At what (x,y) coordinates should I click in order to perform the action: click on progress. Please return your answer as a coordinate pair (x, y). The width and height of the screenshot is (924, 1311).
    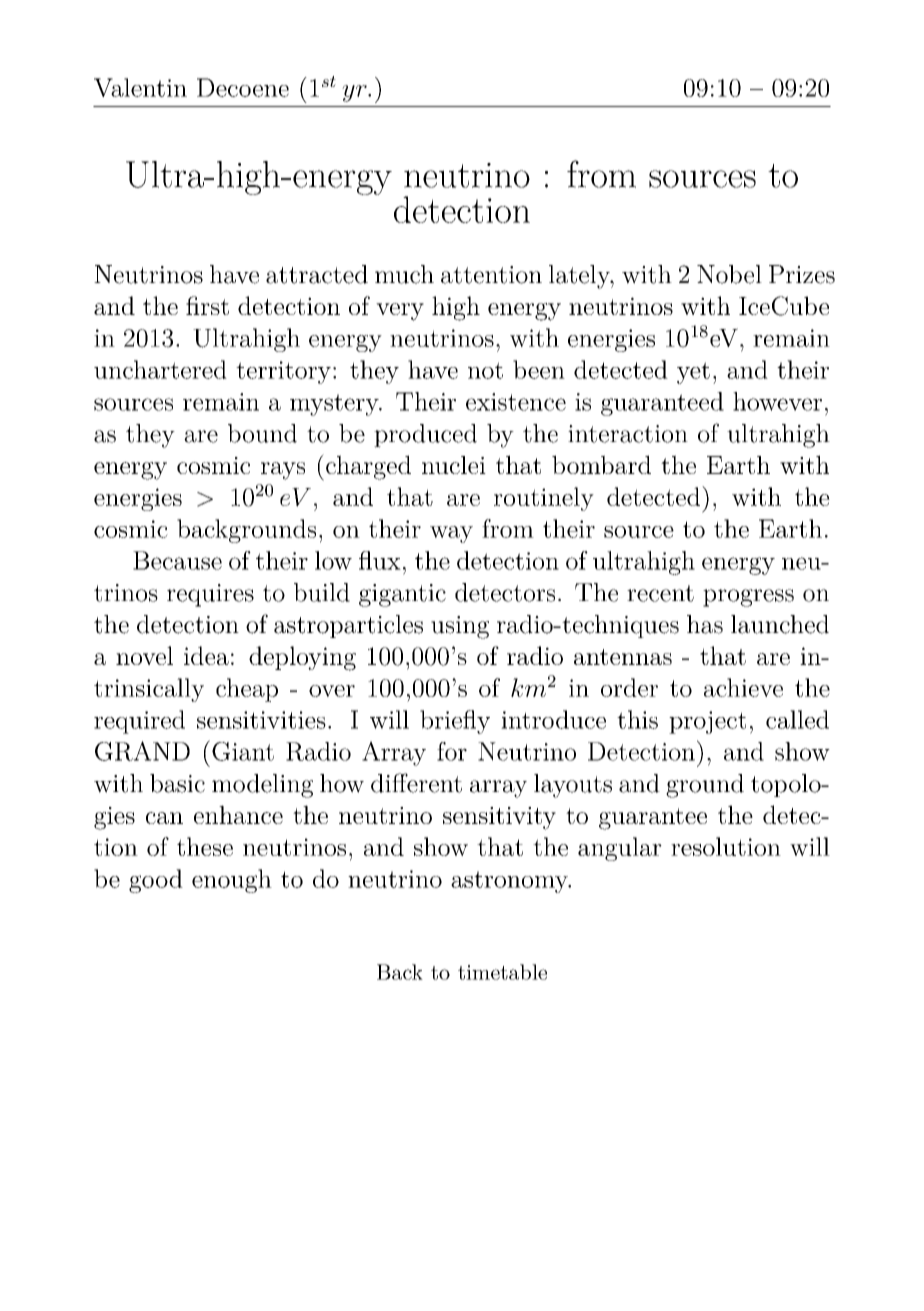
    Looking at the image, I should click on (748, 598).
